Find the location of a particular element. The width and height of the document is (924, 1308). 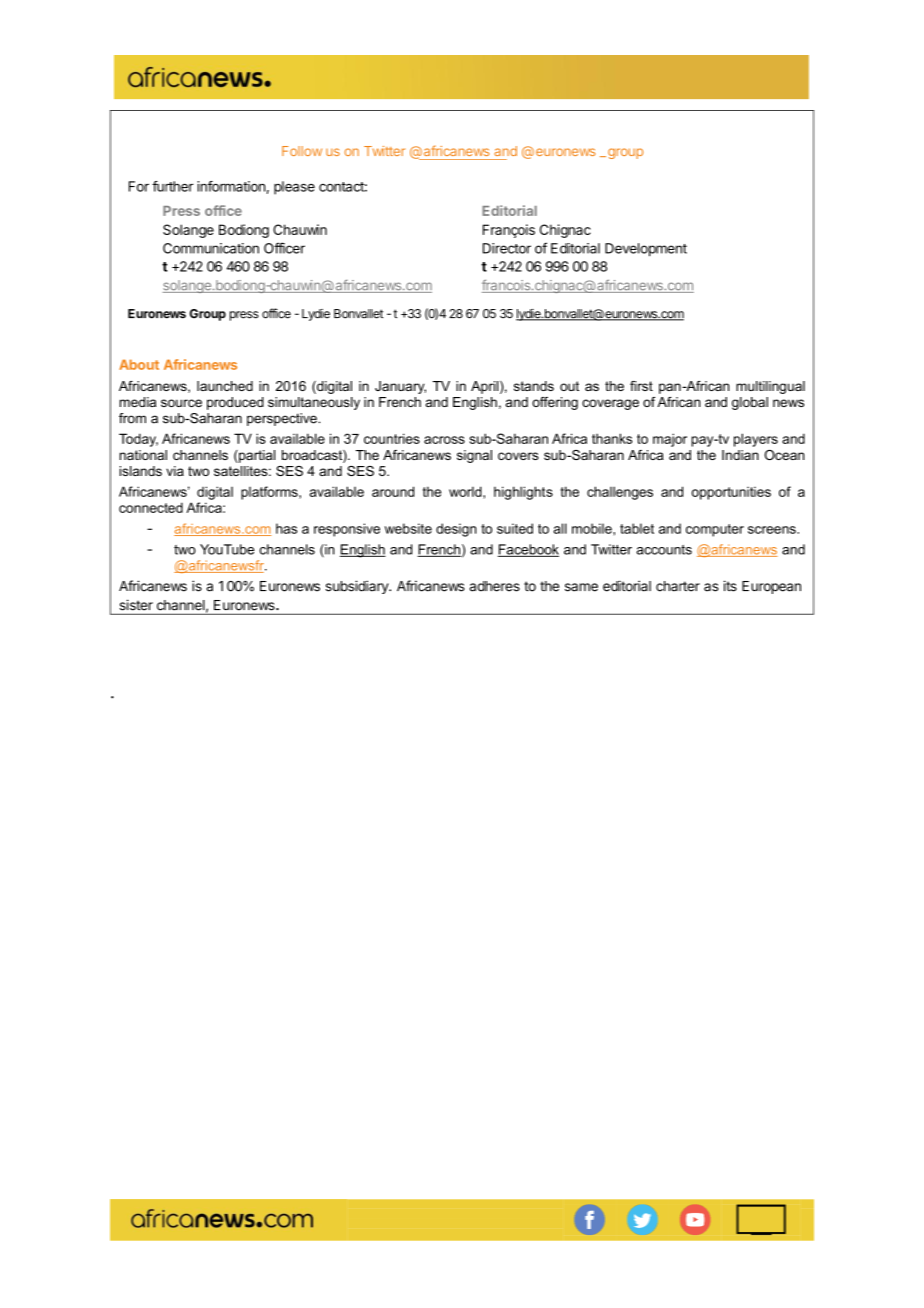

partial is located at coordinates (256, 456).
